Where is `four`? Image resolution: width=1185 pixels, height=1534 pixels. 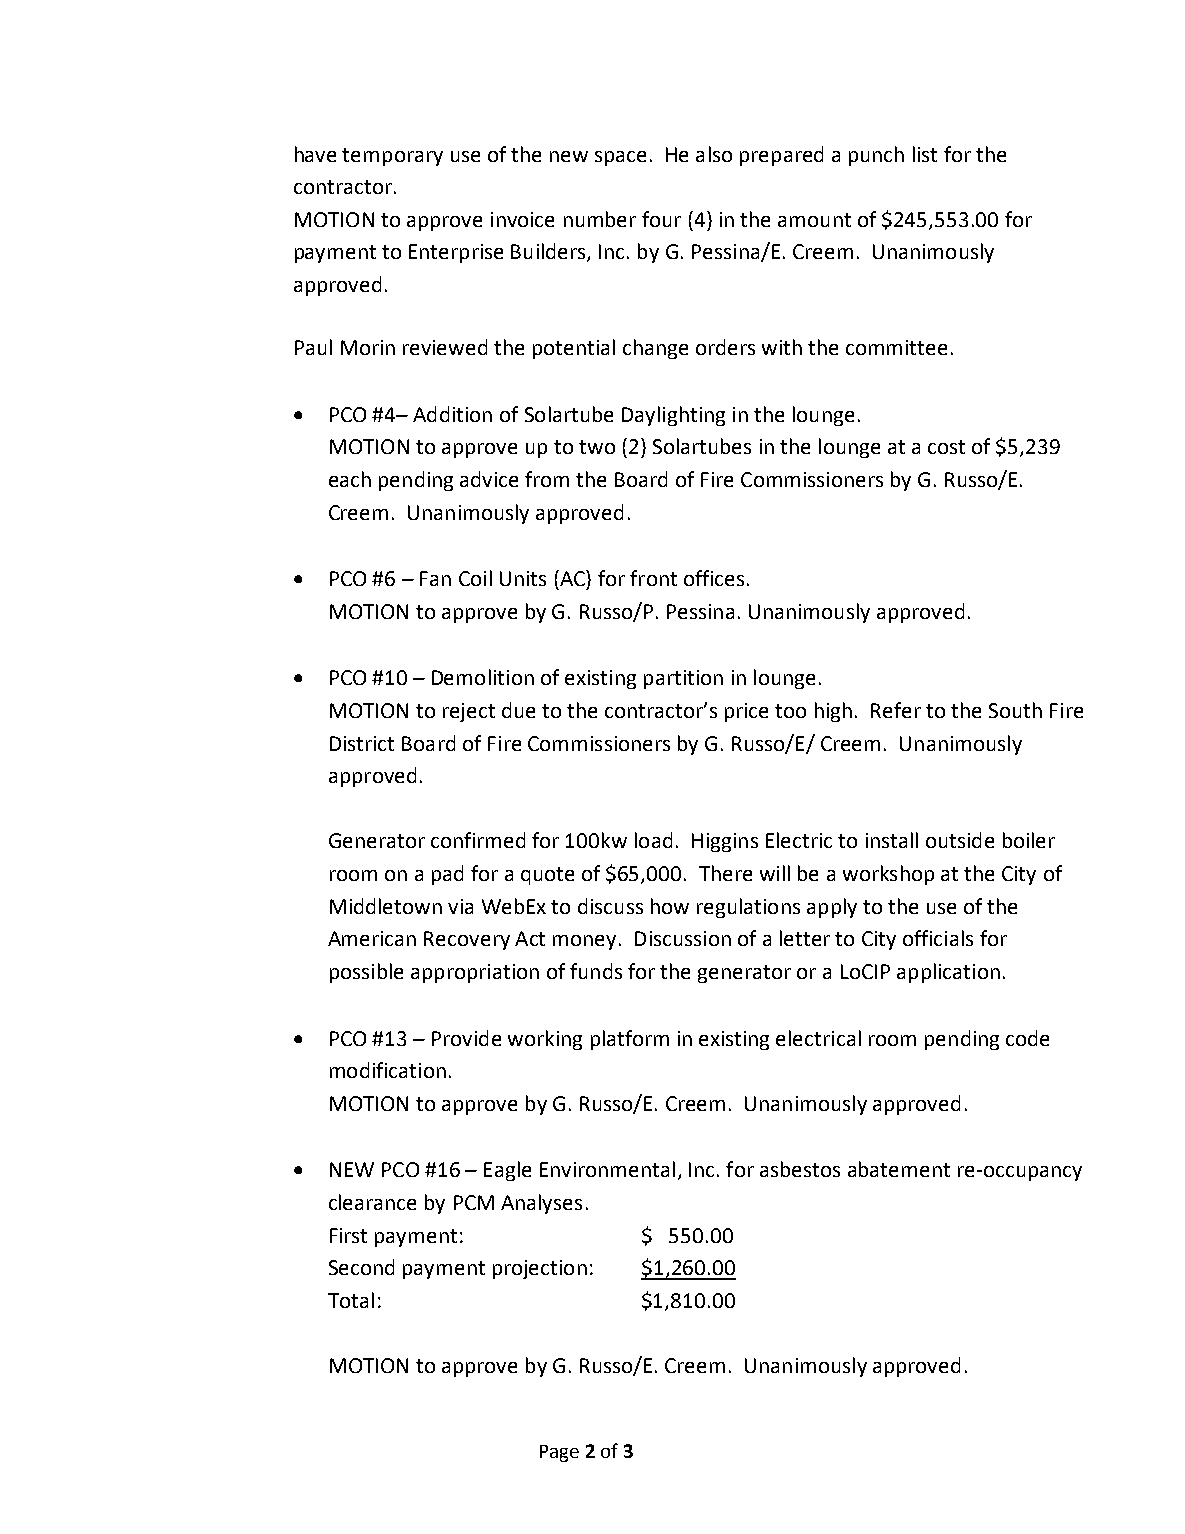 four is located at coordinates (661, 219).
